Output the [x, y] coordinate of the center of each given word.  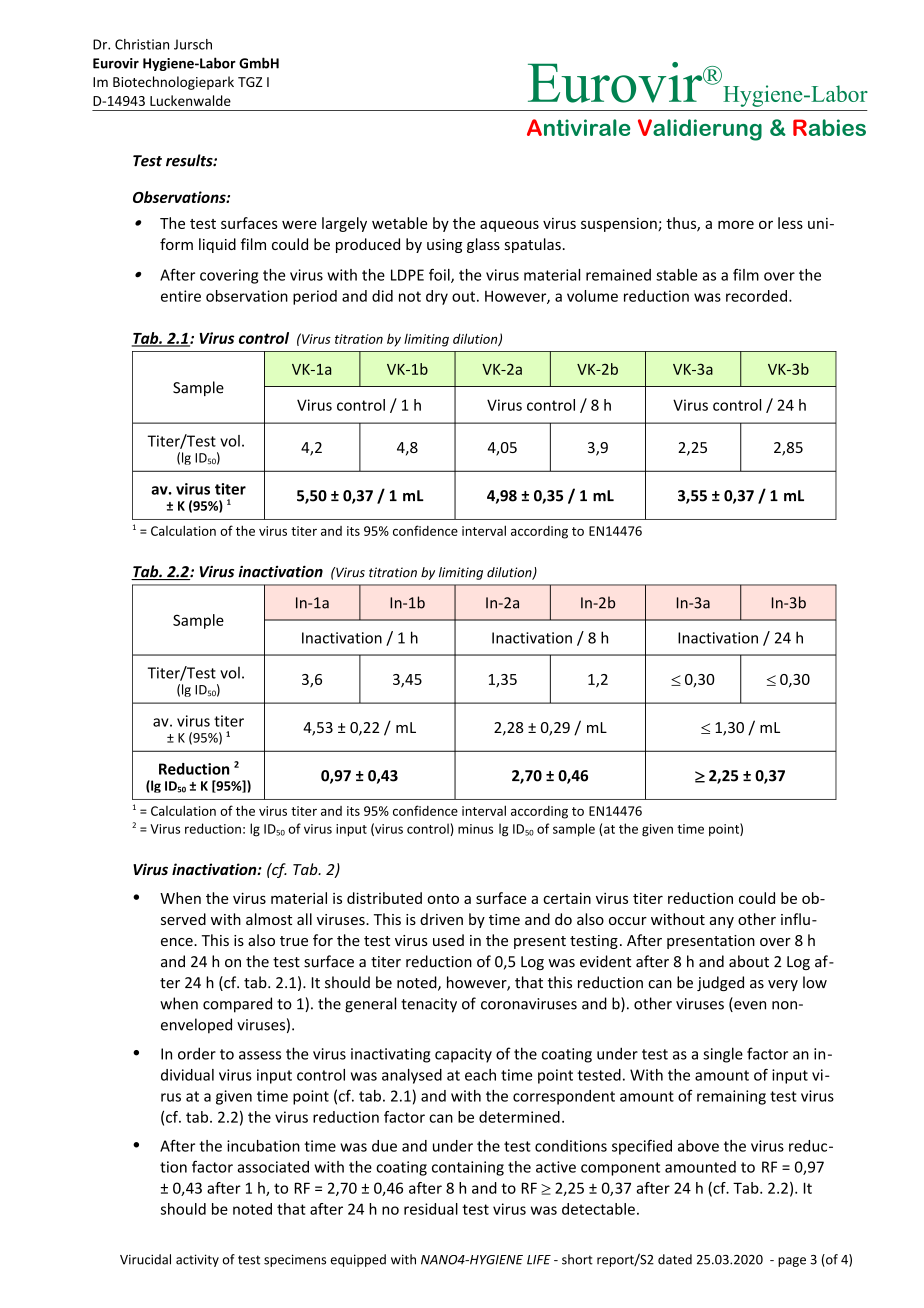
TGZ [250, 82]
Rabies [829, 127]
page [792, 1262]
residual [431, 1209]
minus [475, 829]
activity [197, 1260]
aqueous [509, 226]
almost [269, 919]
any [722, 922]
